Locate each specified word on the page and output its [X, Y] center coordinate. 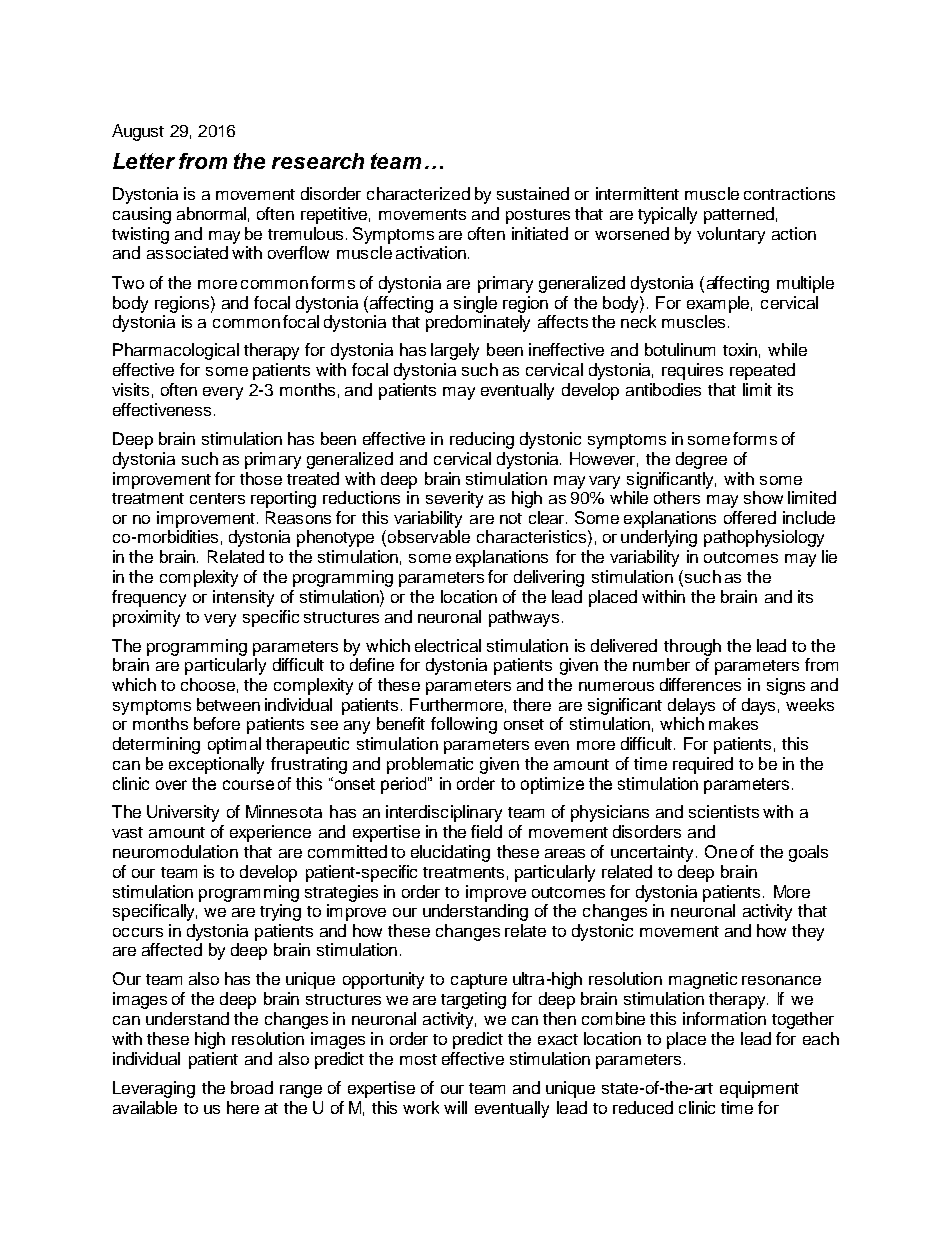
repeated [762, 371]
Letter [144, 161]
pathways [524, 618]
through [692, 647]
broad [252, 1087]
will [455, 1107]
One [721, 851]
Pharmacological [176, 351]
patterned [739, 215]
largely [455, 351]
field [486, 831]
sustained [533, 193]
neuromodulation [175, 851]
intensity [243, 598]
